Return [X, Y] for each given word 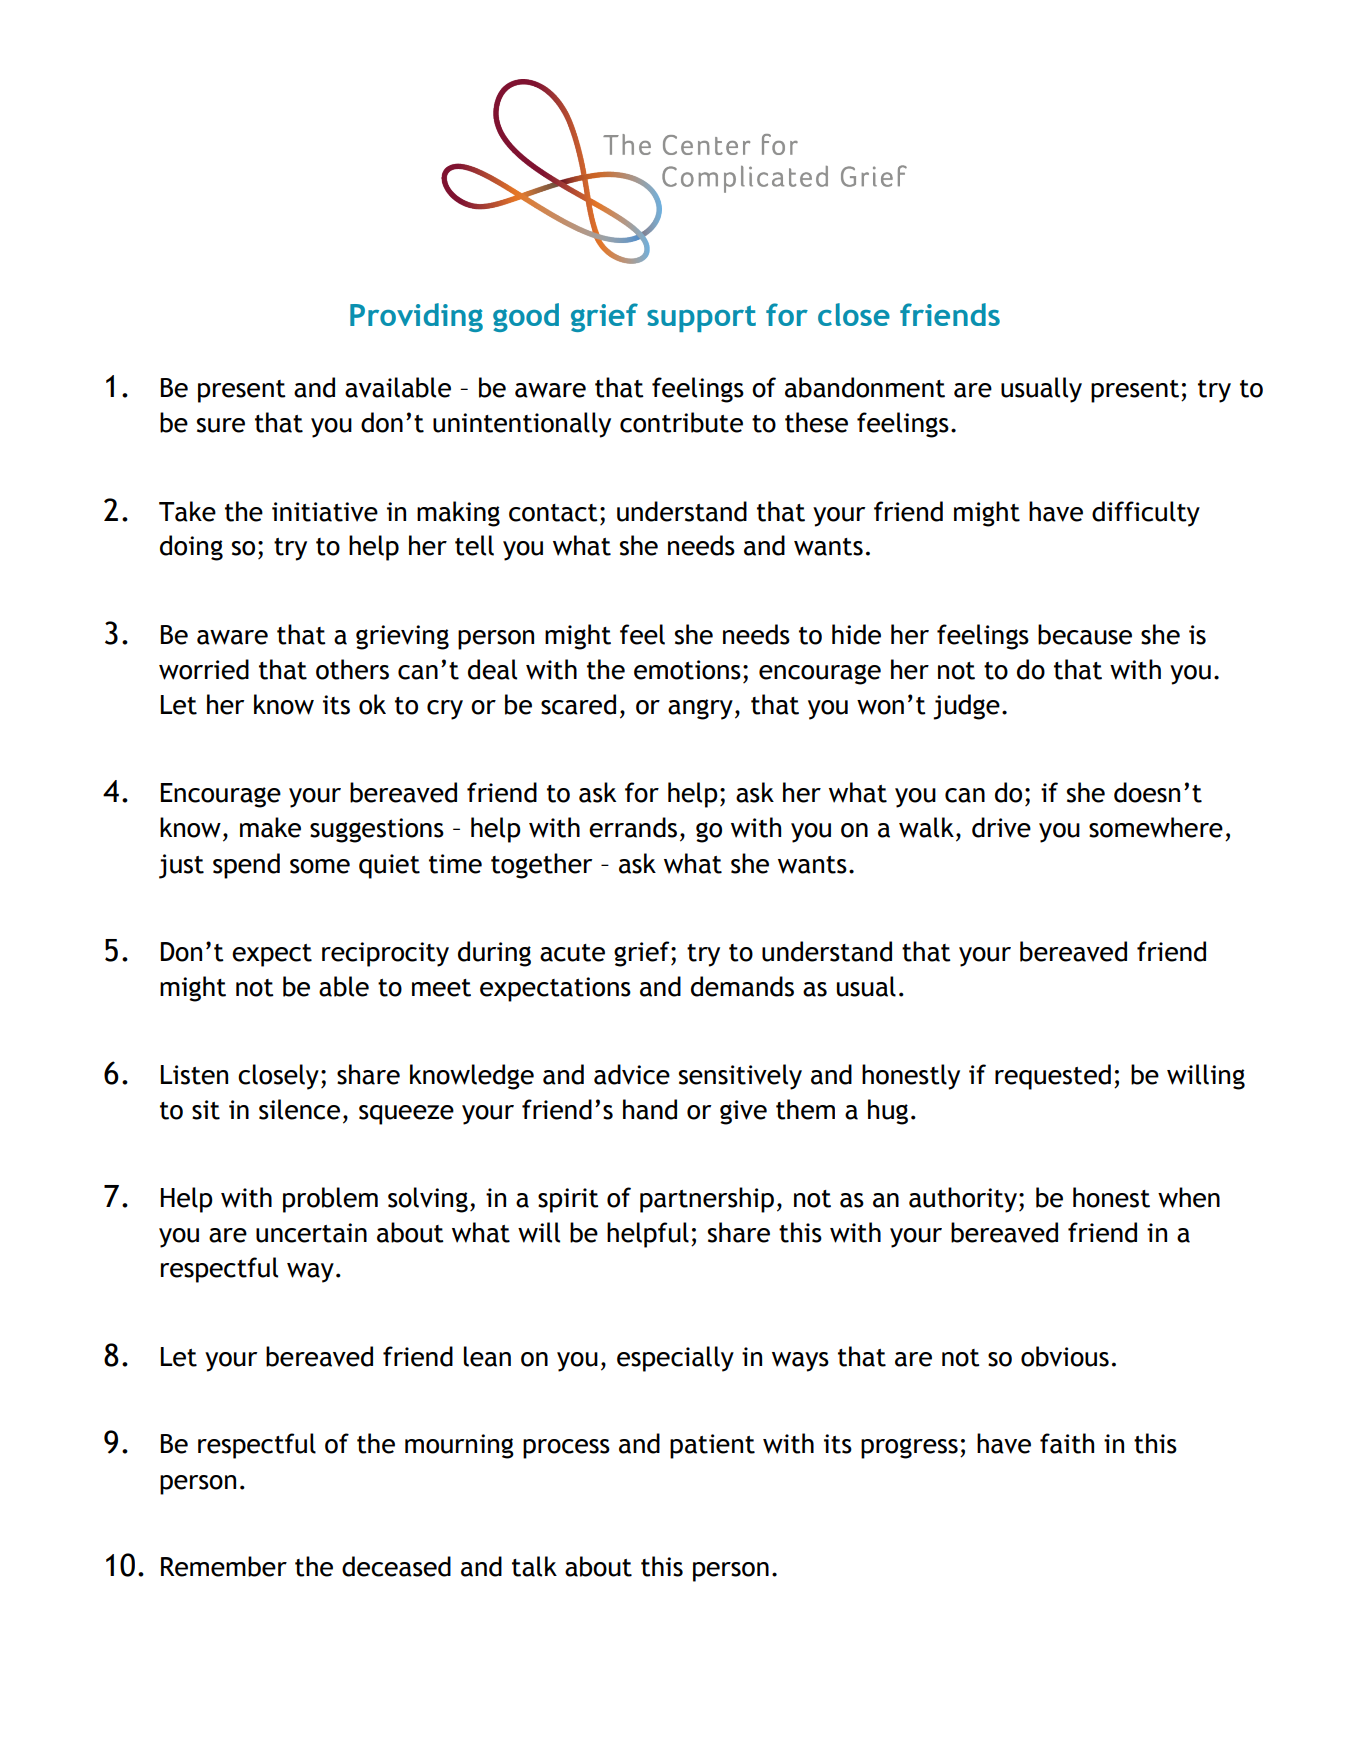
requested [1053, 1077]
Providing [416, 317]
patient [712, 1446]
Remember [224, 1566]
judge [966, 707]
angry [700, 709]
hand [650, 1109]
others [352, 669]
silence [299, 1109]
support [701, 318]
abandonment [865, 387]
